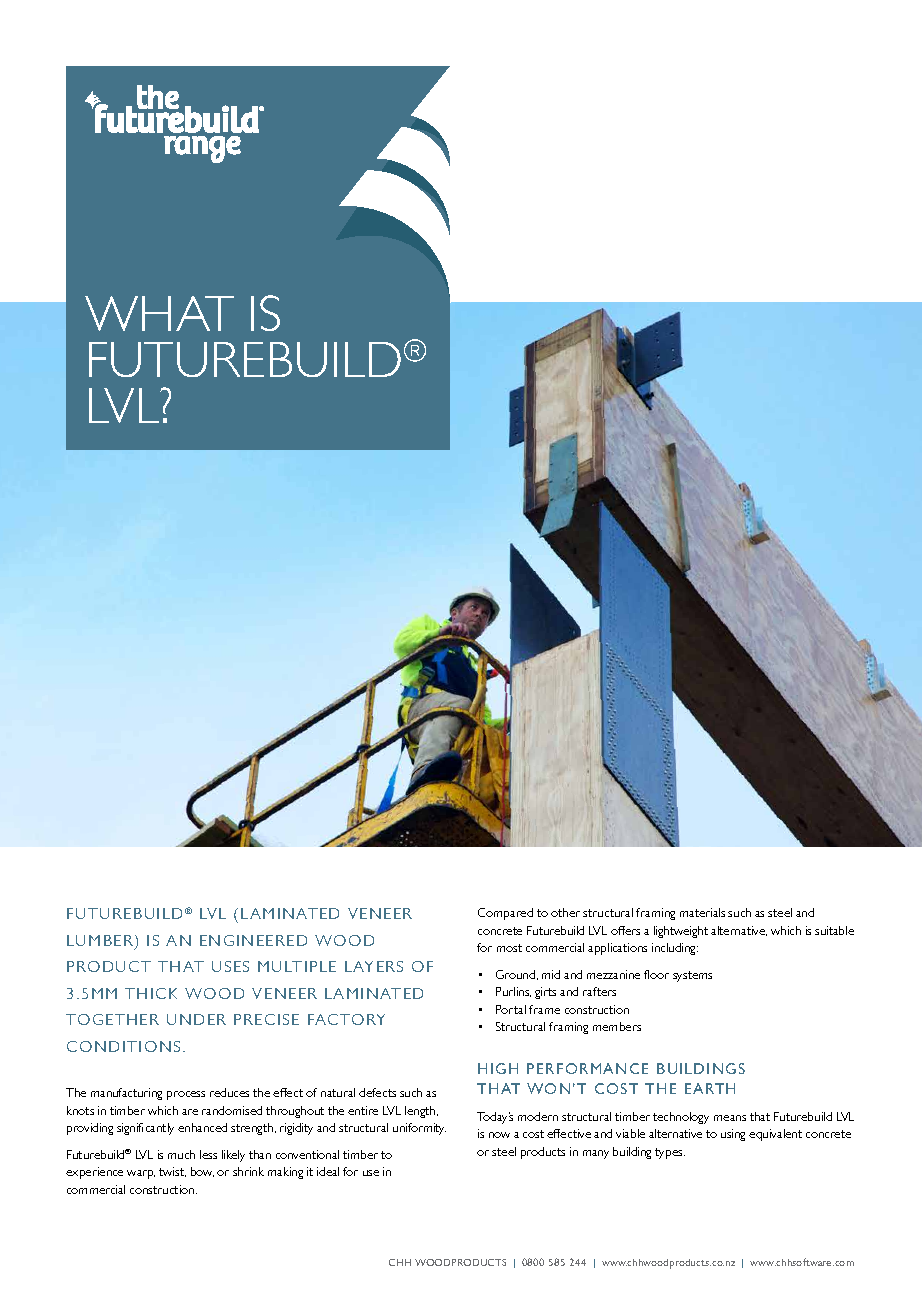  I want to click on much, so click(181, 1154).
